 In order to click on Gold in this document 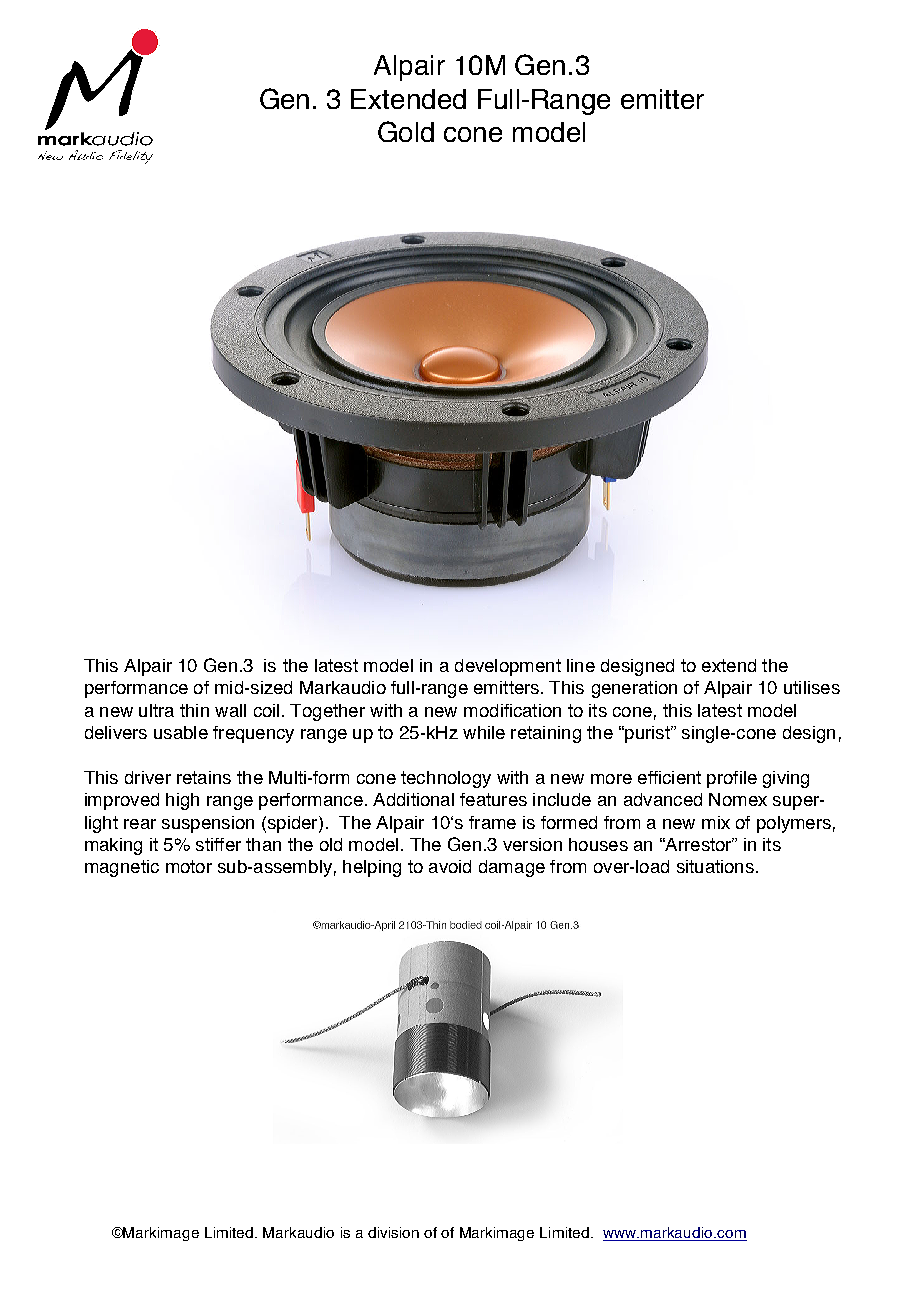, I will do `click(406, 131)`.
